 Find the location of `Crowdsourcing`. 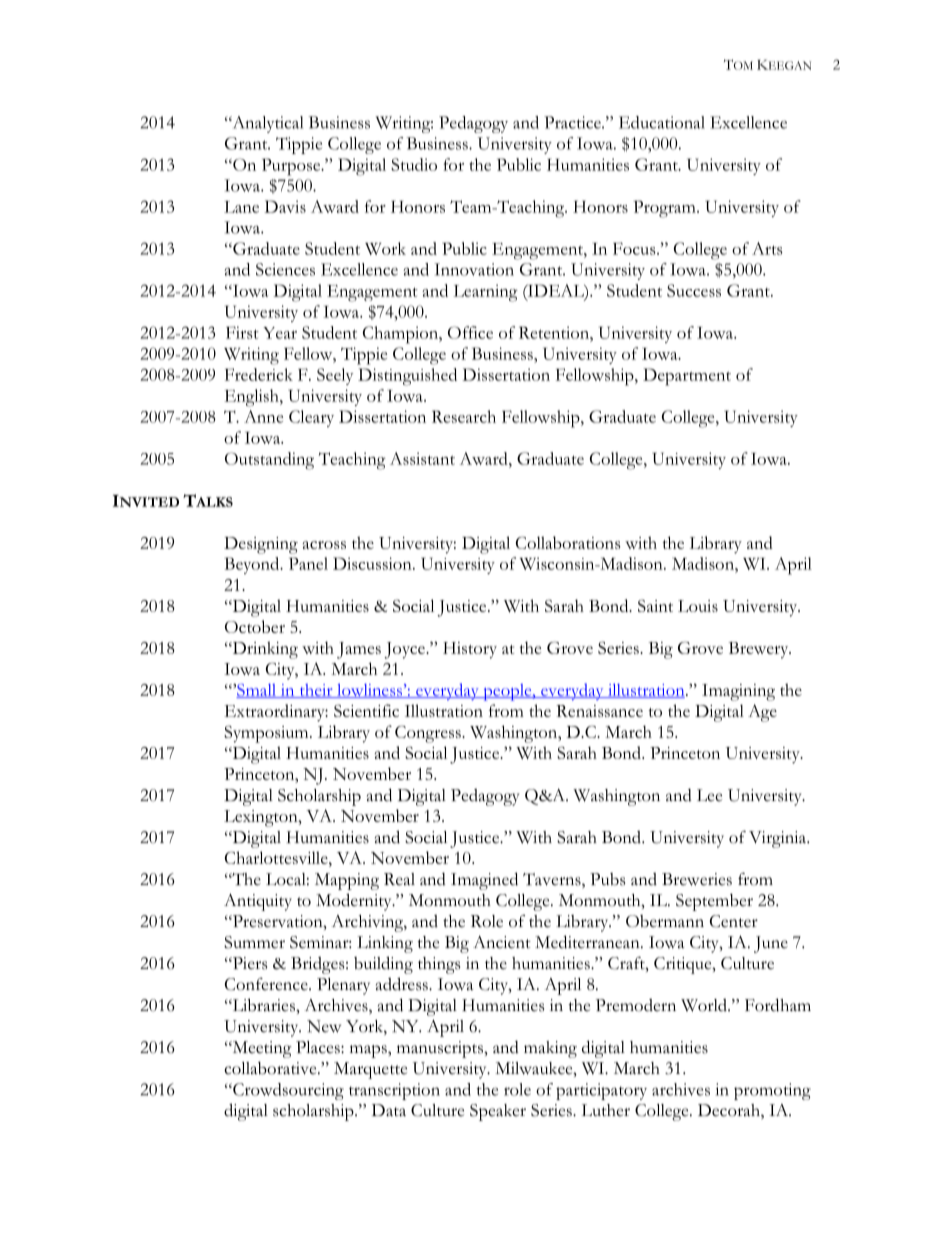

Crowdsourcing is located at coordinates (287, 1091).
